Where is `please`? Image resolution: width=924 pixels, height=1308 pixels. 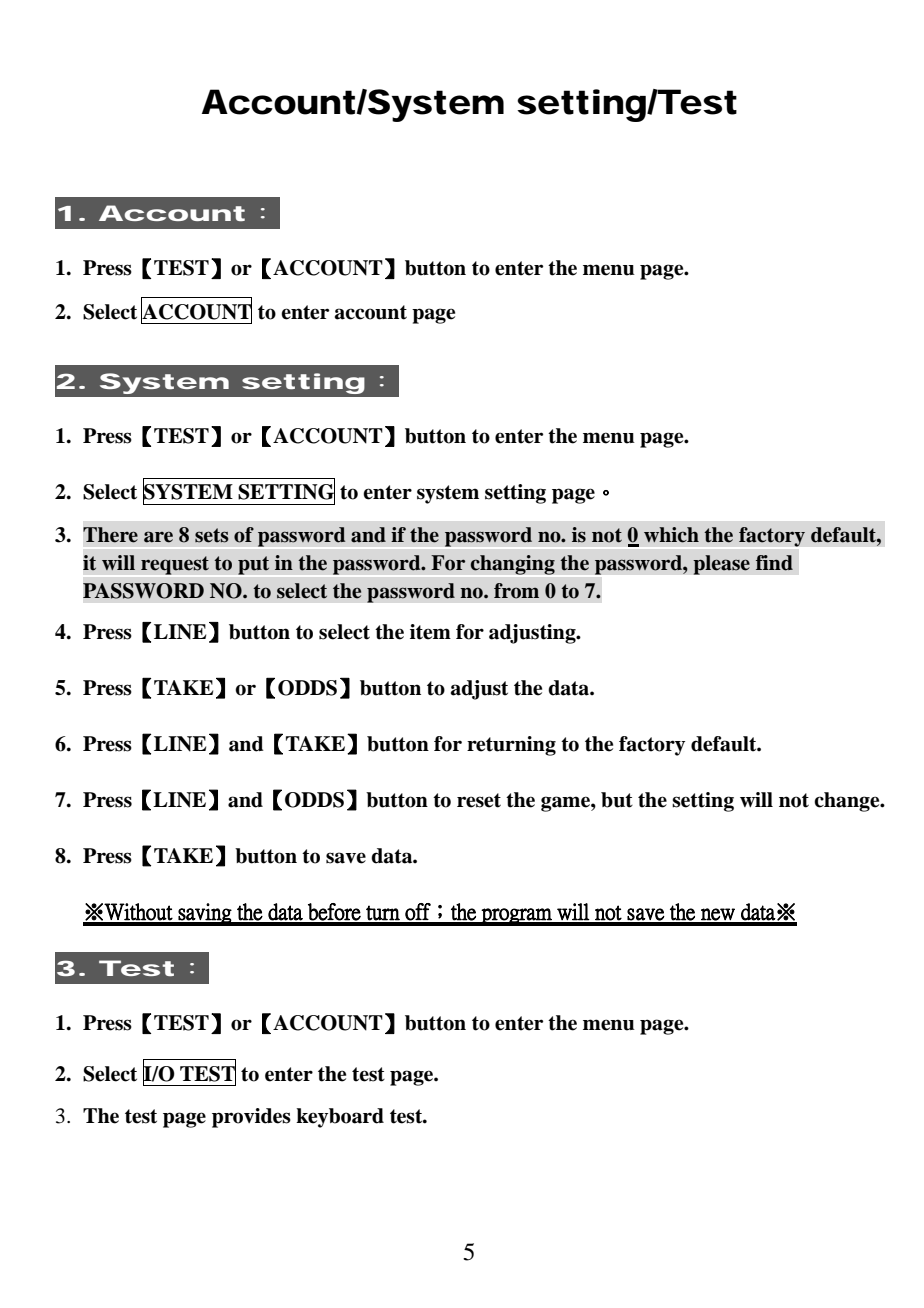 please is located at coordinates (721, 565).
